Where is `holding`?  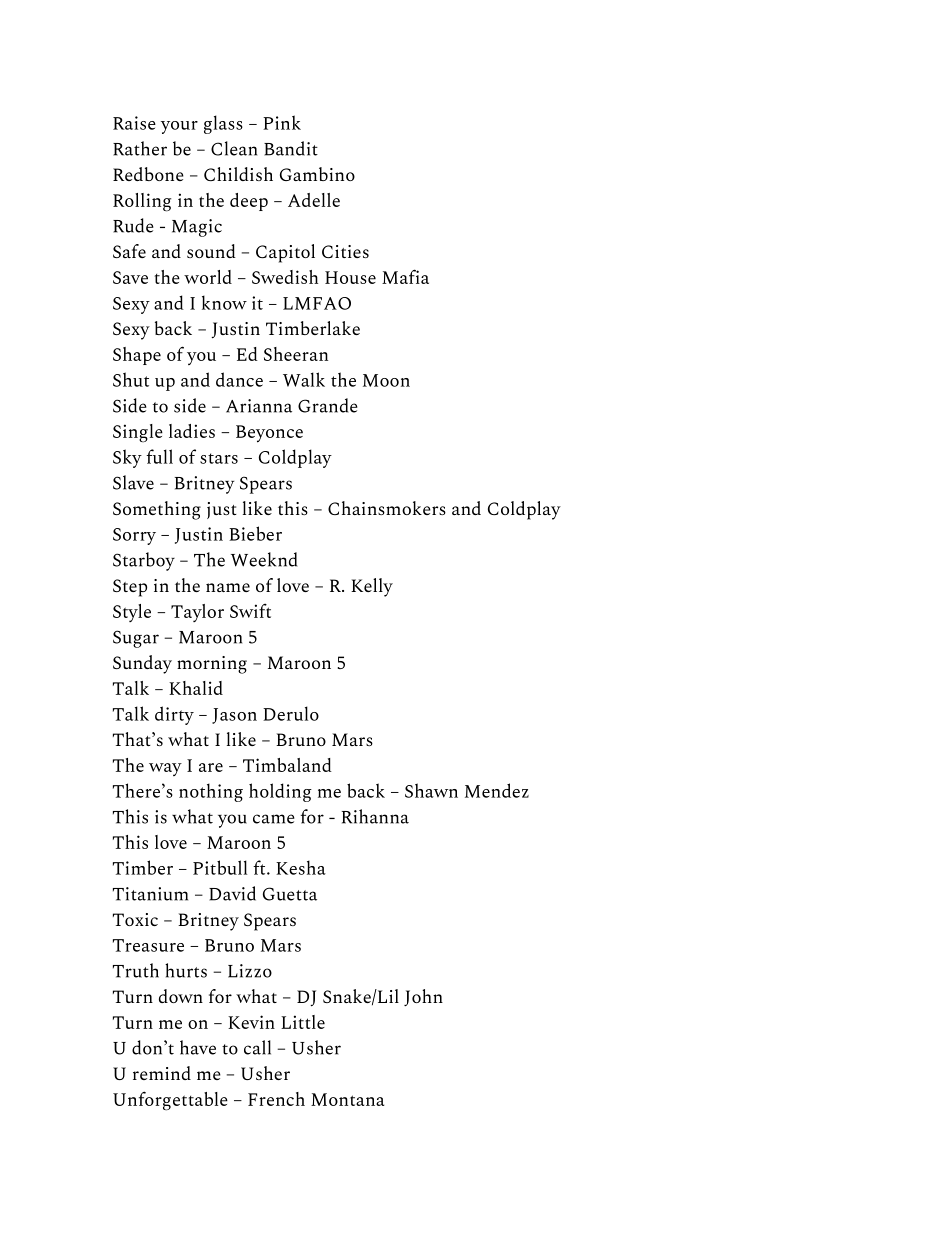 holding is located at coordinates (280, 792).
